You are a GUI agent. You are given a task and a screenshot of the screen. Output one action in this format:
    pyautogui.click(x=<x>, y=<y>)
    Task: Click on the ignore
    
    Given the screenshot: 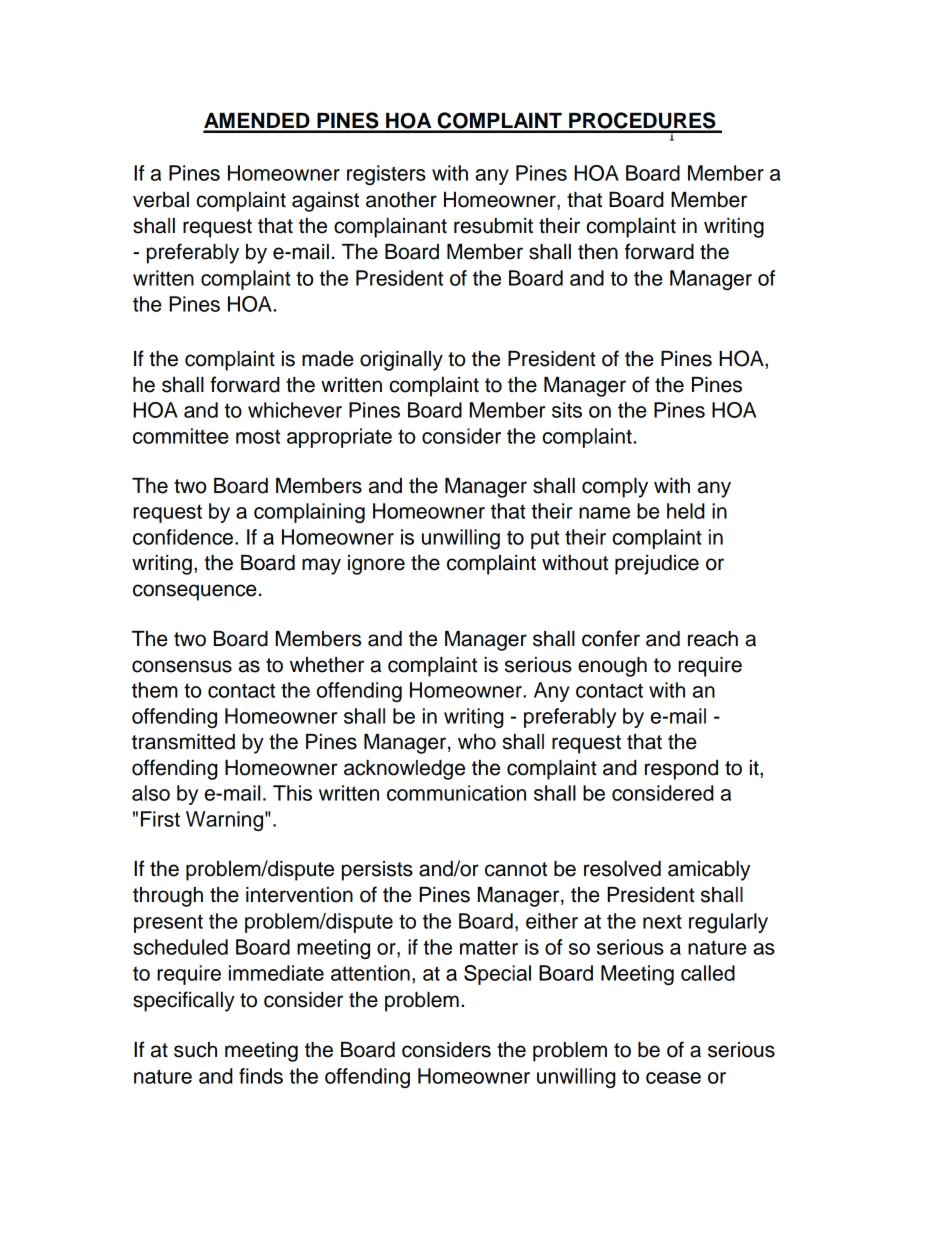 What is the action you would take?
    pyautogui.click(x=376, y=565)
